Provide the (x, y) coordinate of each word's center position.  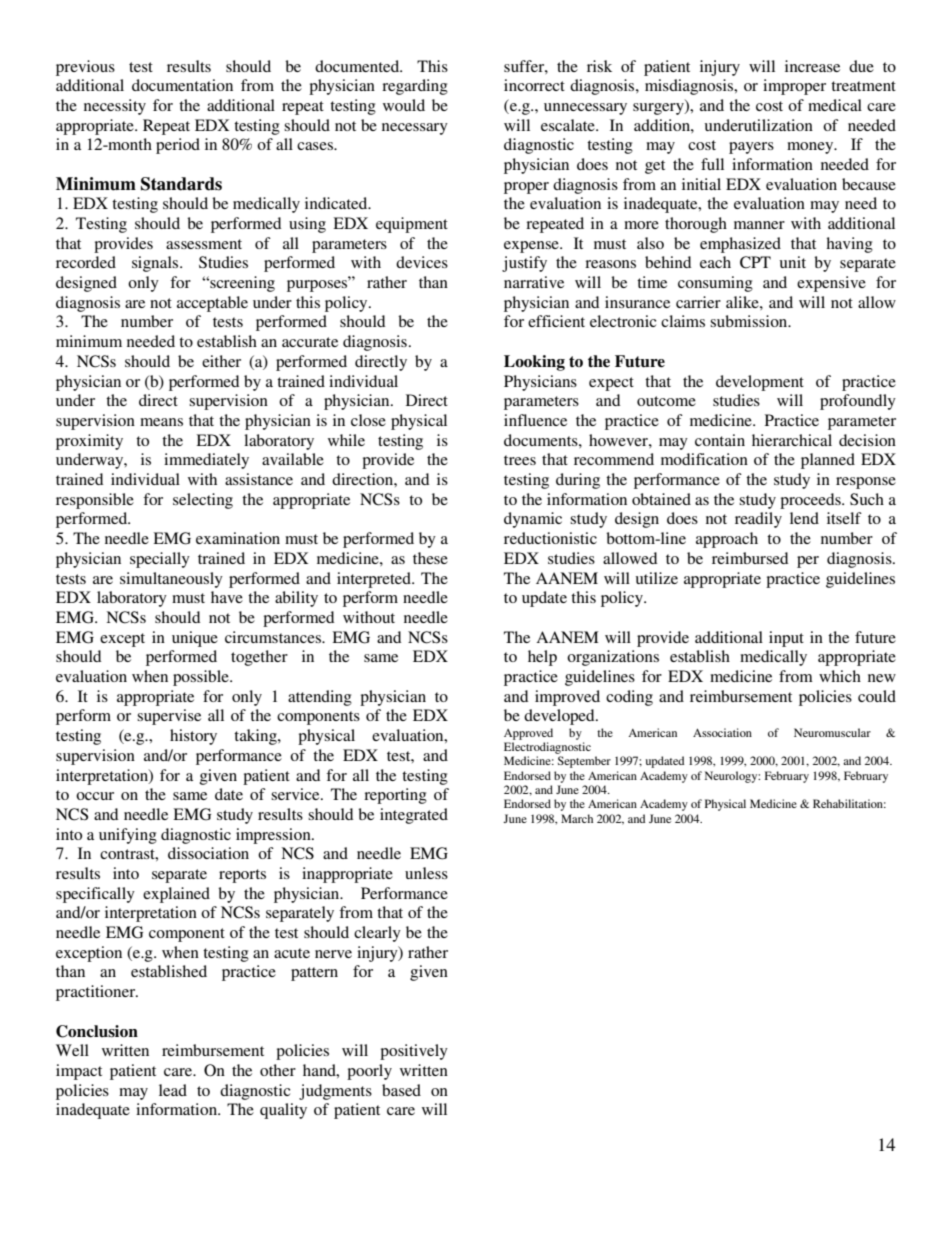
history (193, 737)
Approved (528, 734)
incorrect (534, 85)
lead (173, 1090)
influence (535, 420)
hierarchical (792, 440)
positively (414, 1052)
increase (812, 66)
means (161, 422)
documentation (182, 85)
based (401, 1090)
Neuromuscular (832, 732)
